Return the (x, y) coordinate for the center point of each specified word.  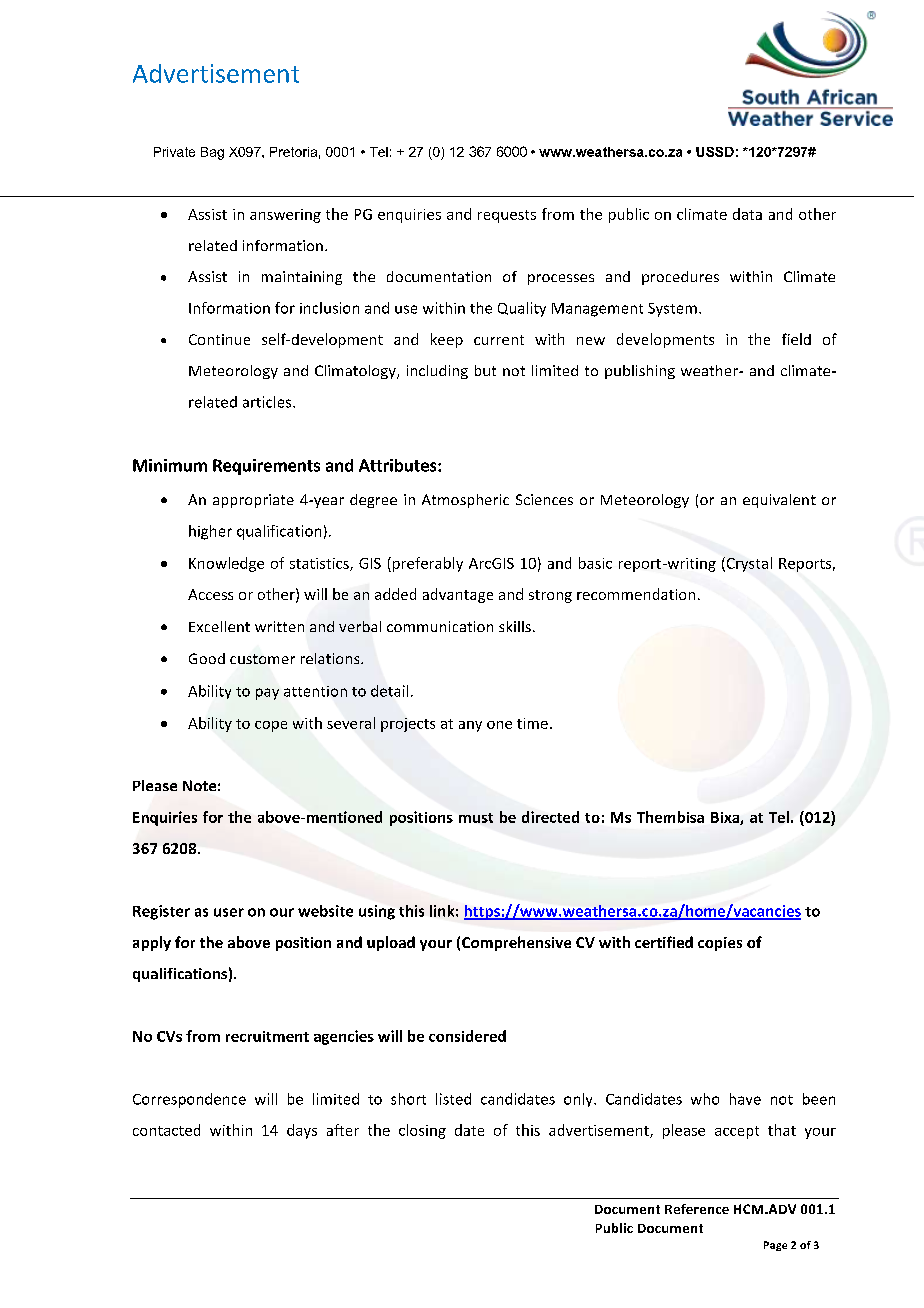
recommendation (636, 594)
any (470, 726)
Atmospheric (465, 501)
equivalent (779, 501)
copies (720, 944)
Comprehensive (516, 943)
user (229, 912)
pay (267, 694)
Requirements (266, 467)
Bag (212, 153)
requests (507, 216)
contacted (166, 1130)
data (747, 214)
